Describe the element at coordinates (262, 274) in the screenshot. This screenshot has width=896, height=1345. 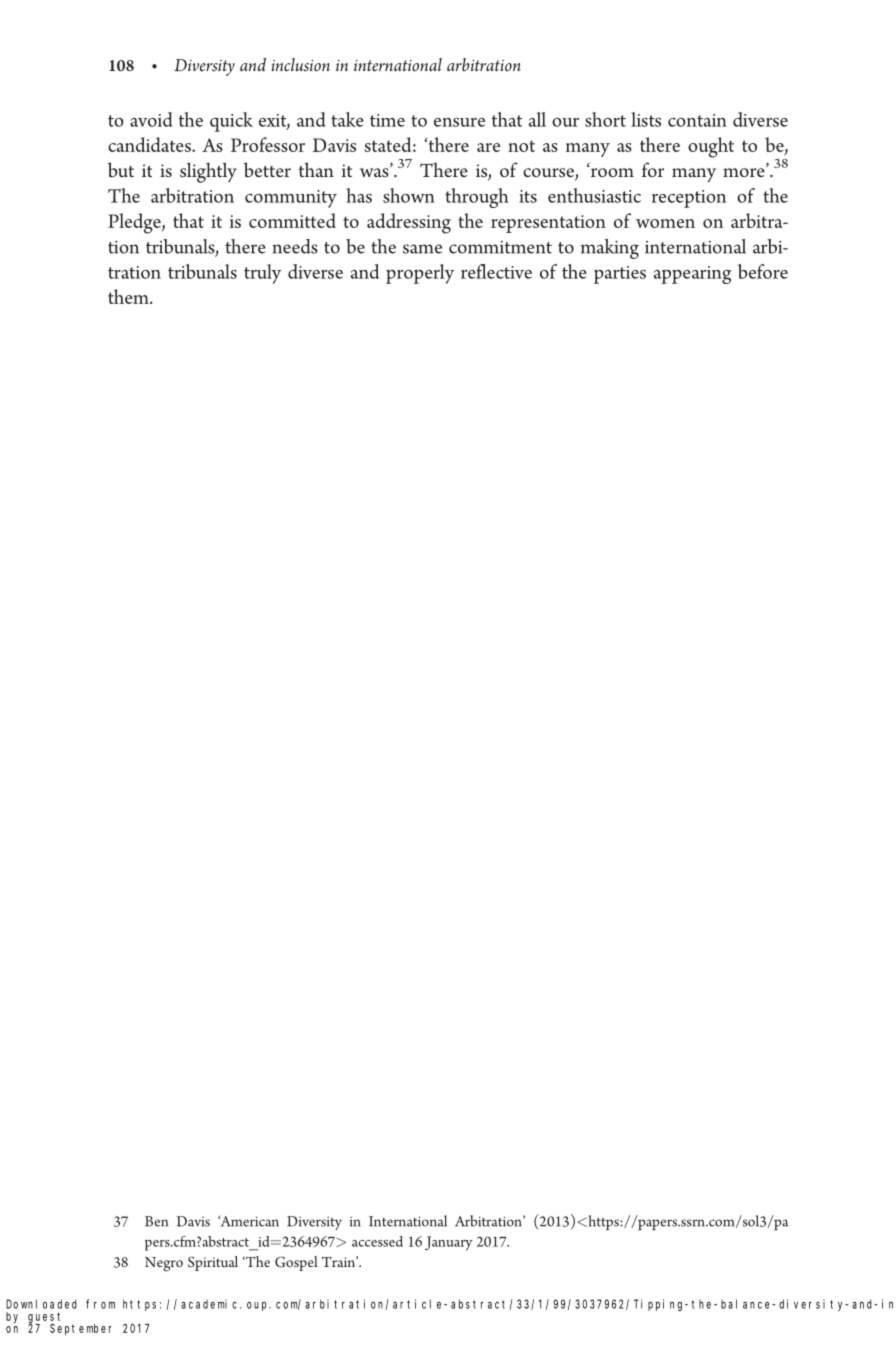
I see `truly` at that location.
